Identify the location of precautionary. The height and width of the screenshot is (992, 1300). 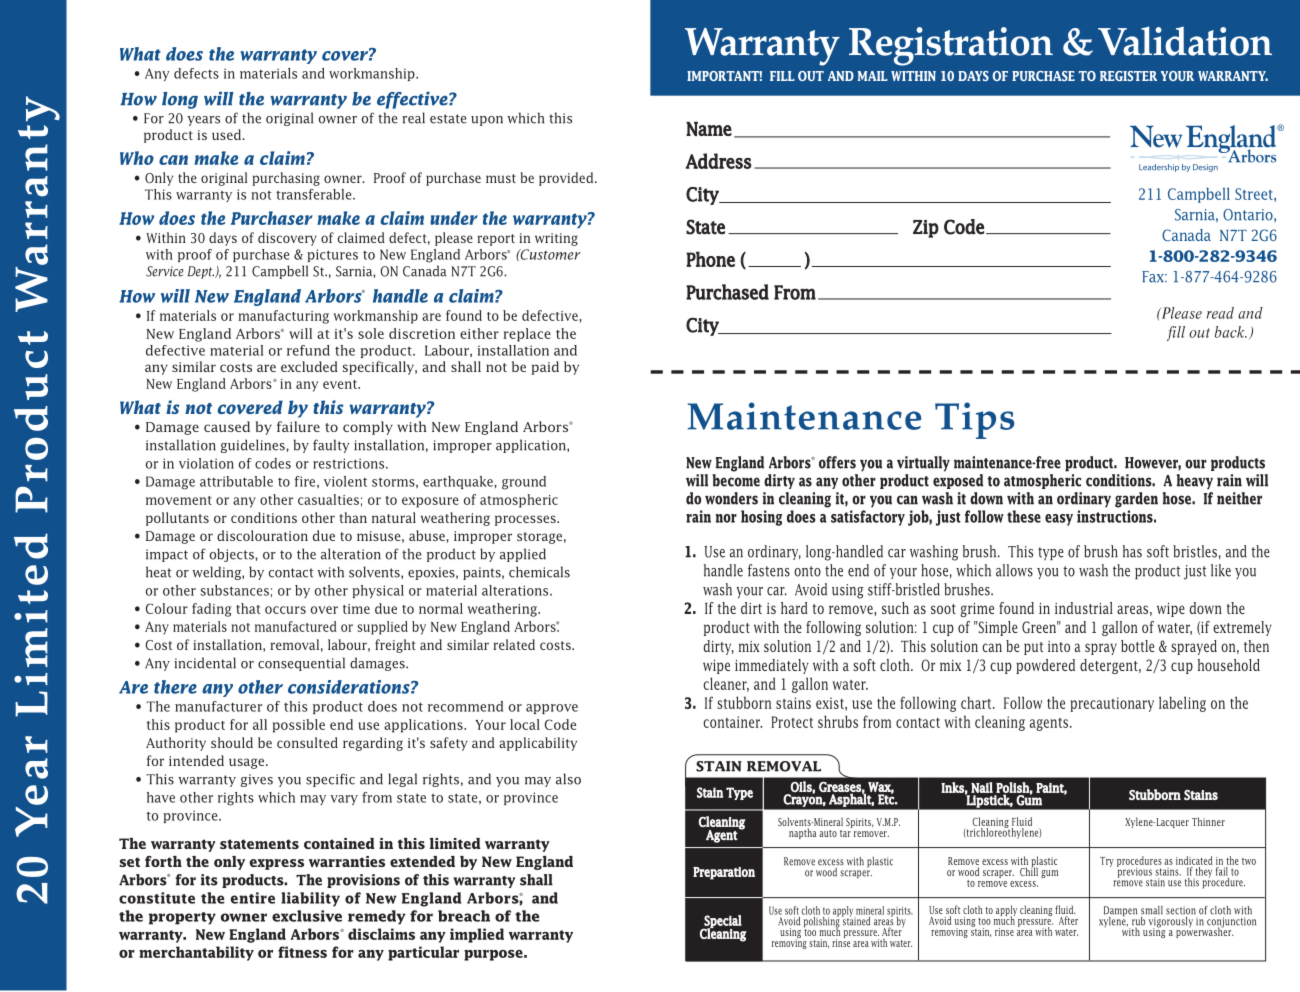
(1112, 704).
